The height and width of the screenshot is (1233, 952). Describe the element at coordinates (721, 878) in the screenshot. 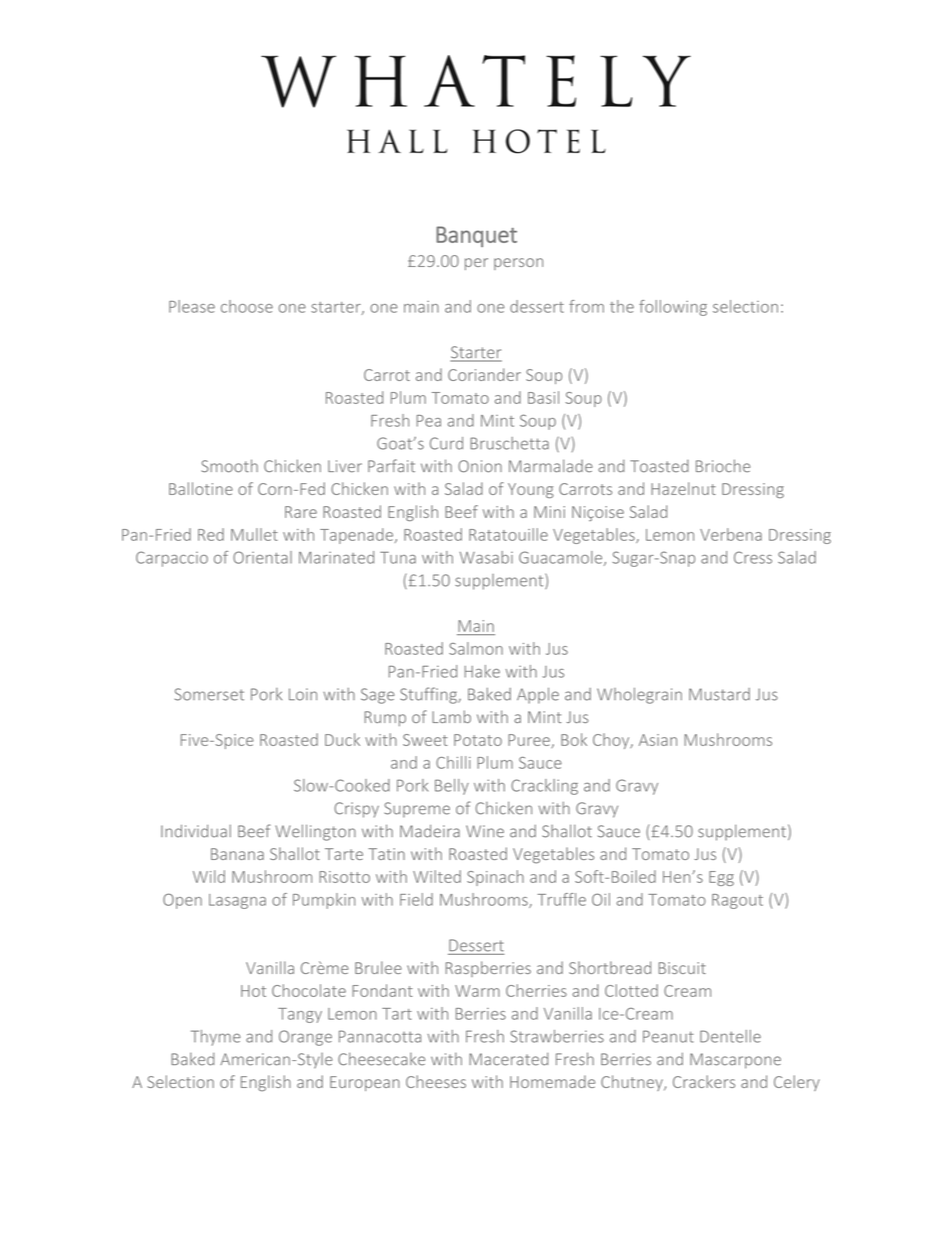

I see `Egg` at that location.
